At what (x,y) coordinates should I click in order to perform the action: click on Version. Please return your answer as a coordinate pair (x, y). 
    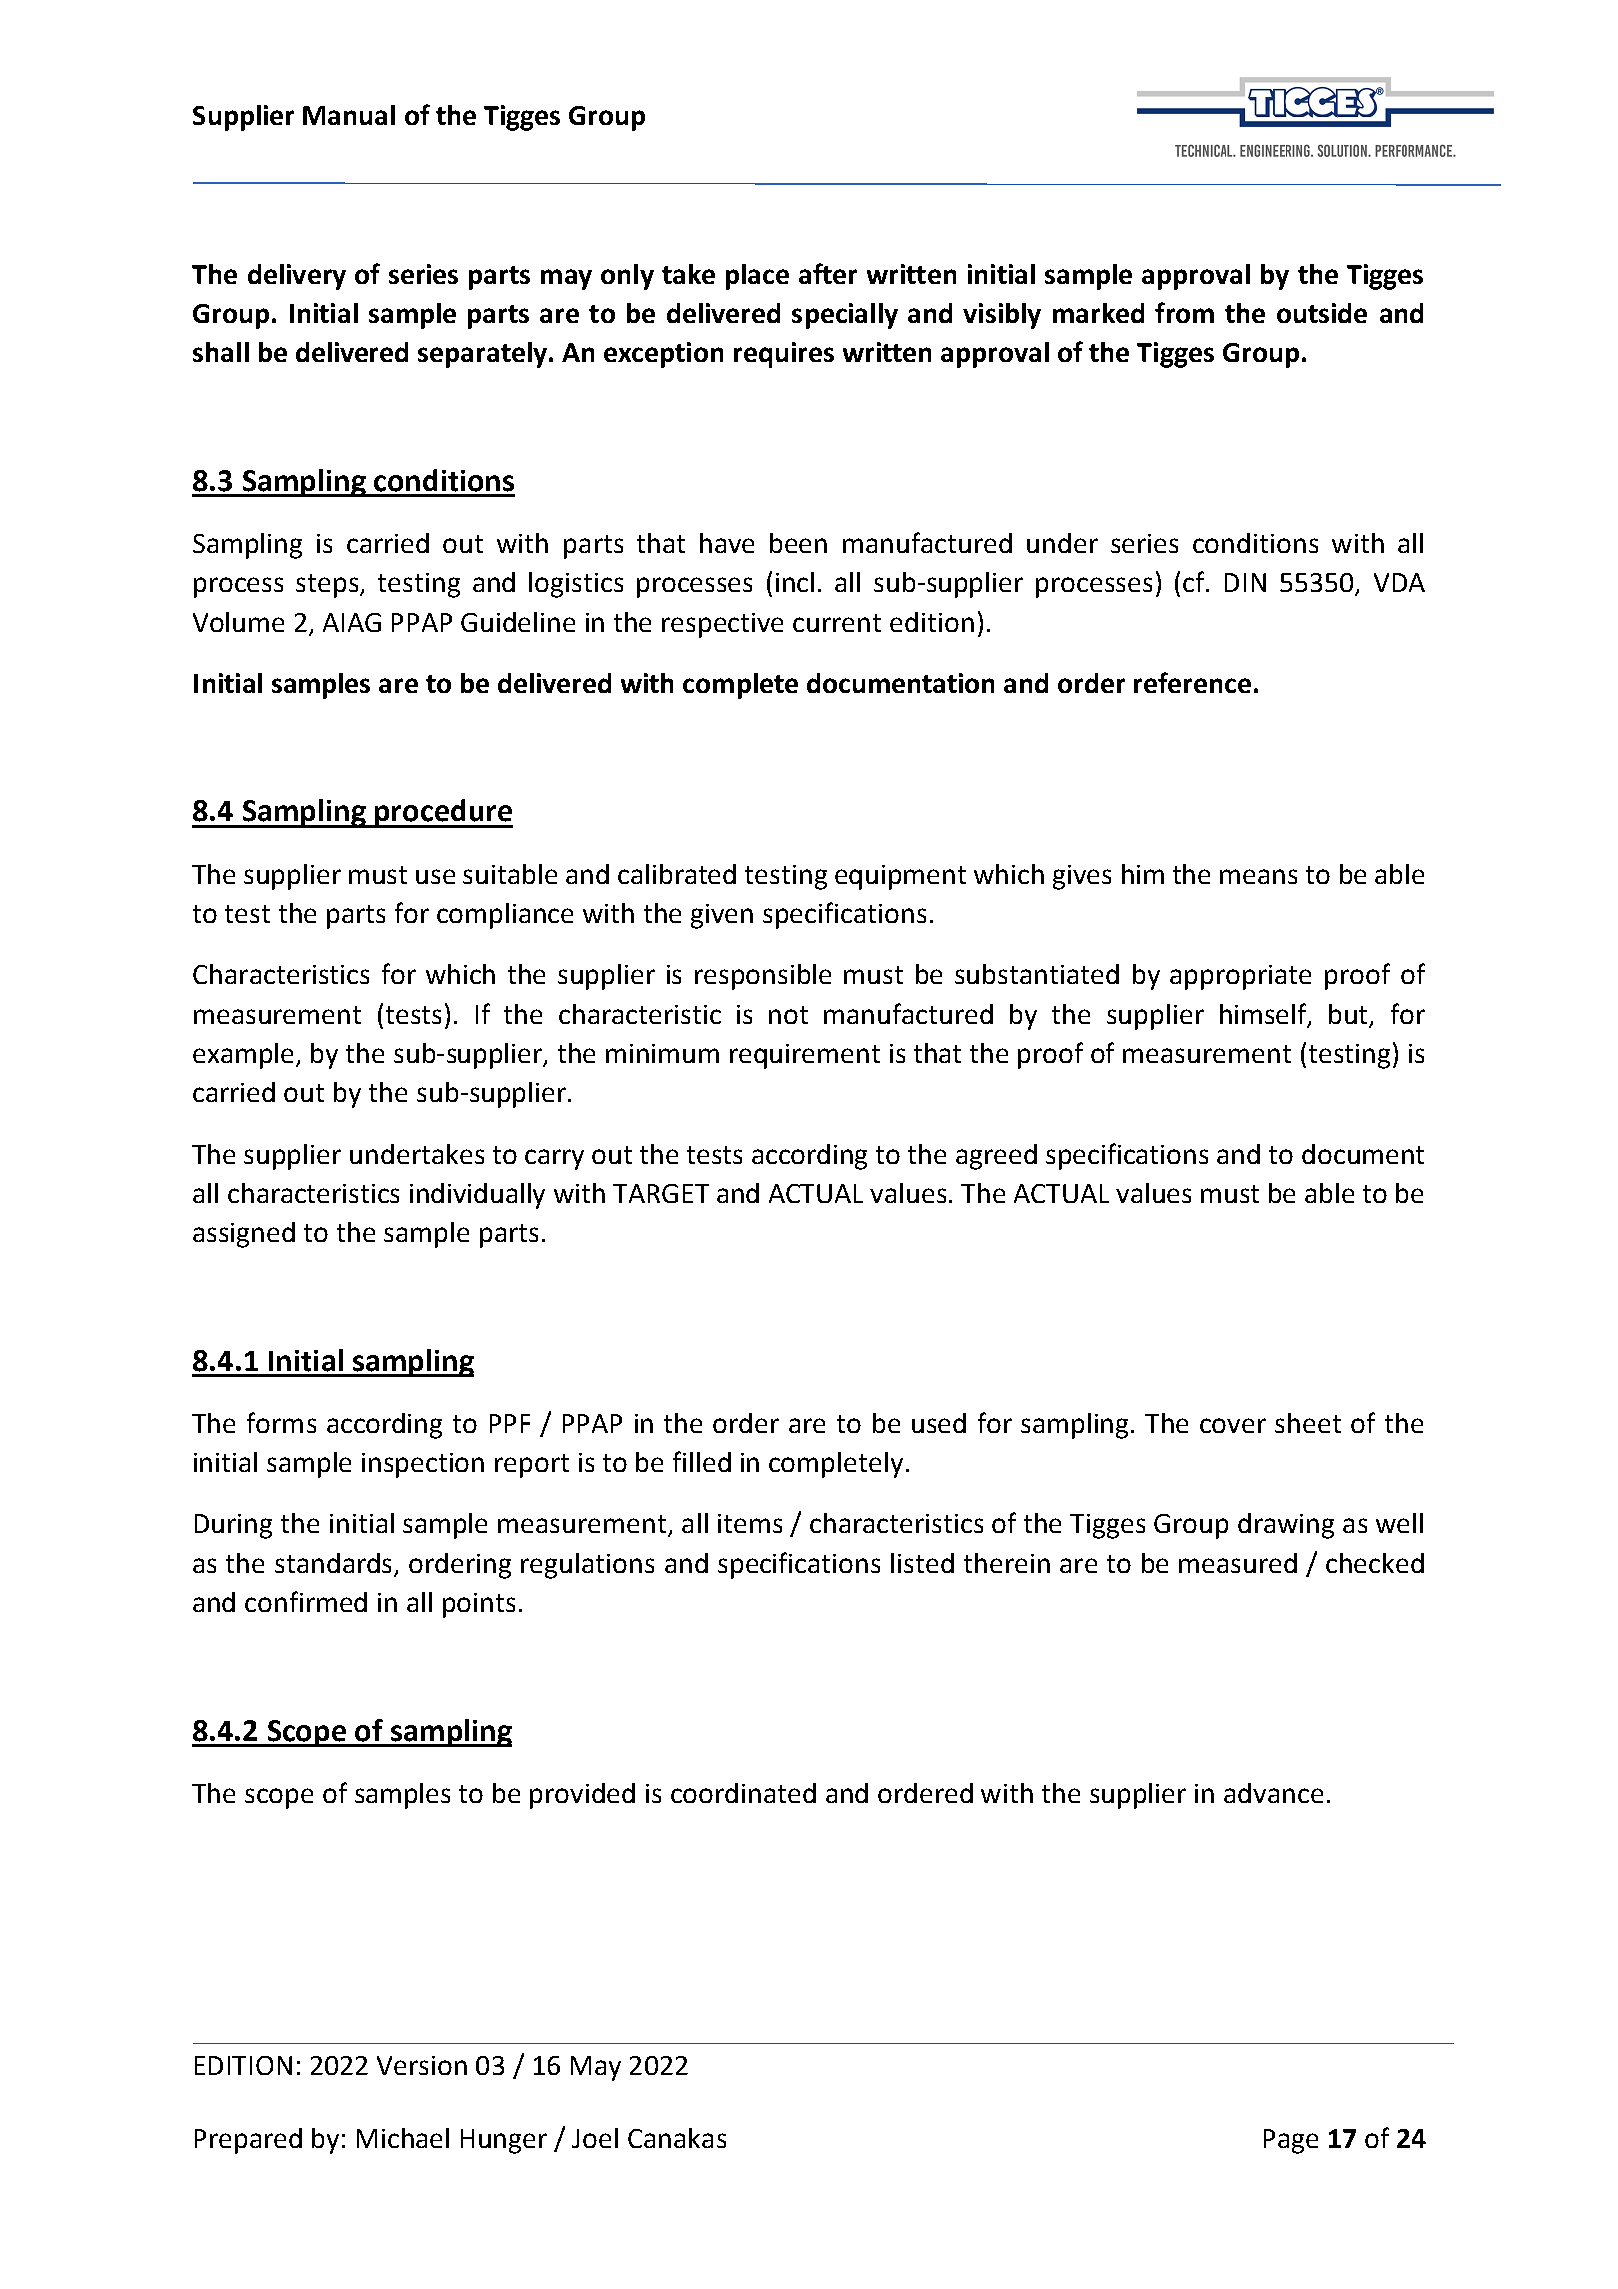
    Looking at the image, I should click on (422, 2065).
